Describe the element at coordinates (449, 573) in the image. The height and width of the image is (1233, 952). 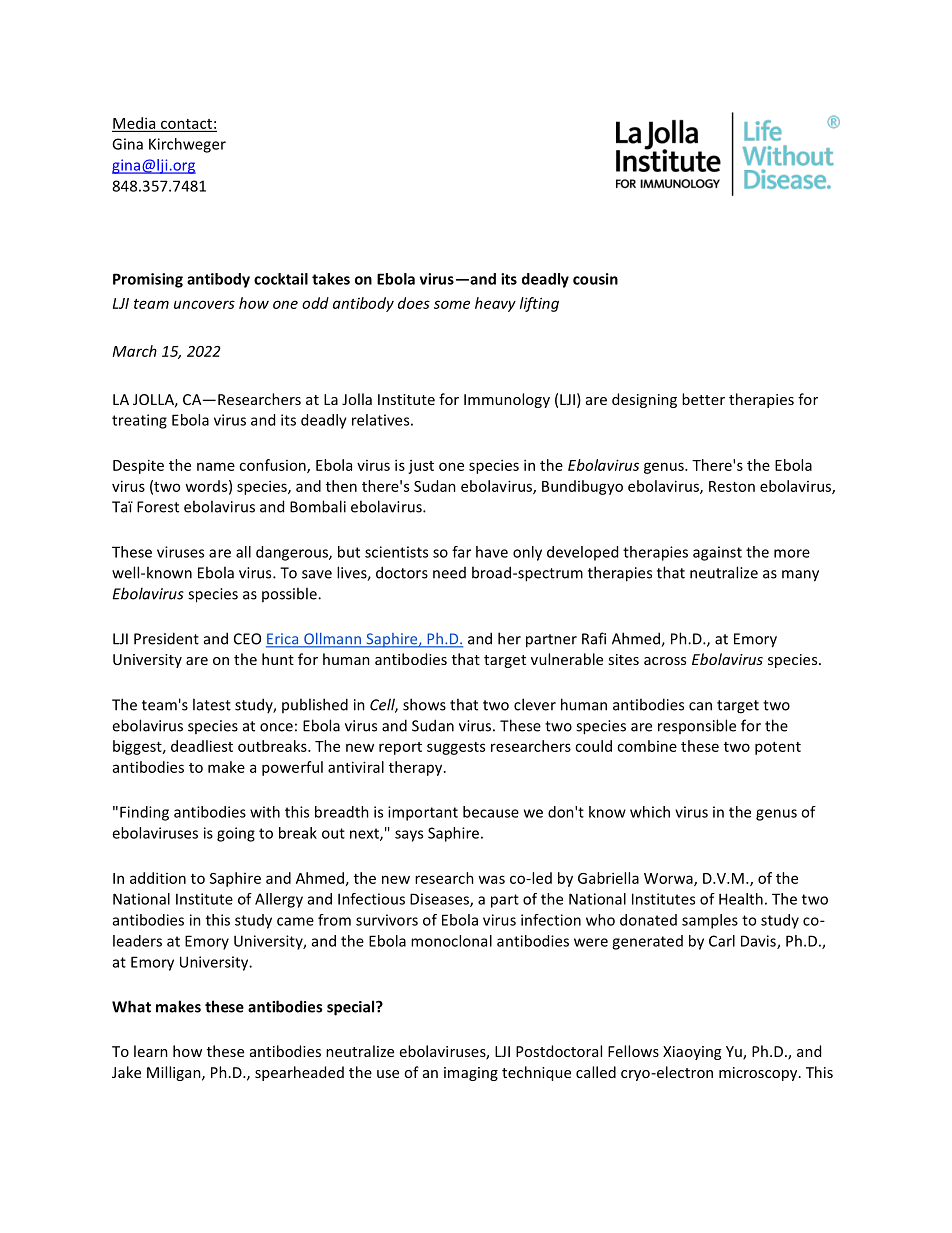
I see `need` at that location.
